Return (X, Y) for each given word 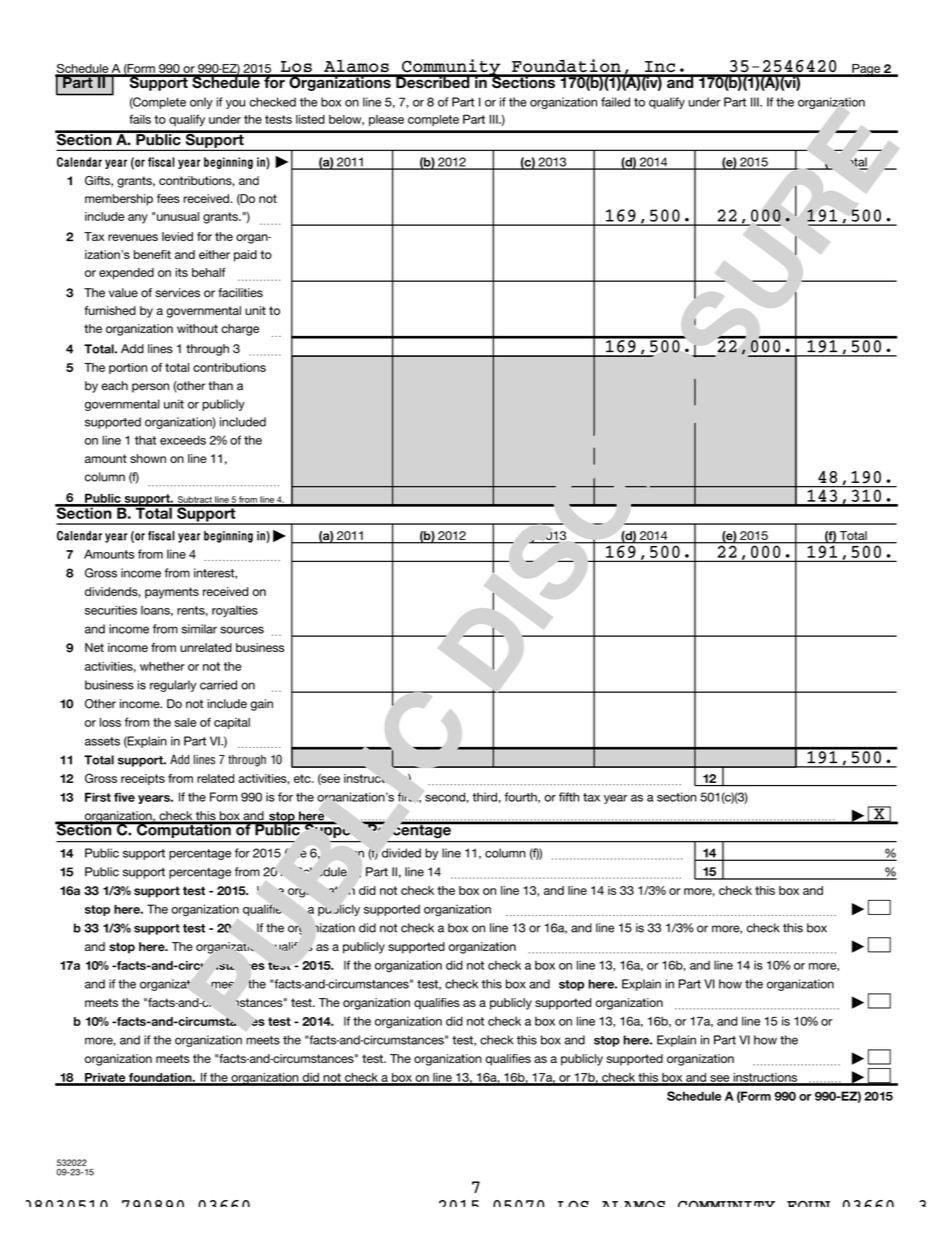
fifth (569, 797)
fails (140, 119)
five (124, 797)
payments (172, 593)
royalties (235, 611)
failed (615, 102)
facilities (240, 293)
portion (128, 368)
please (386, 120)
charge (240, 330)
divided (401, 853)
